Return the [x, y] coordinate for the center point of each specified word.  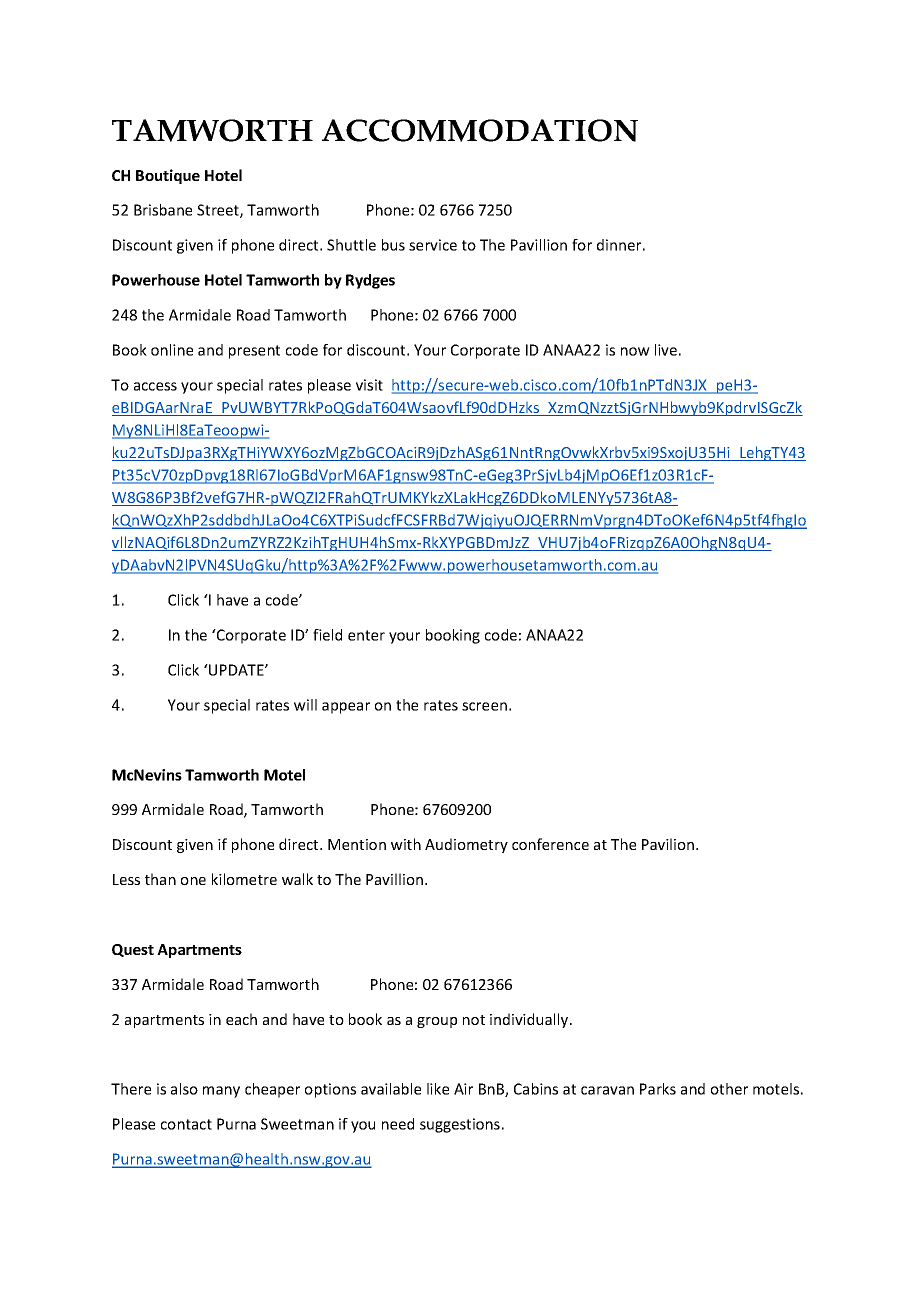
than [160, 879]
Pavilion [668, 844]
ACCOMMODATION [480, 130]
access [155, 386]
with [406, 844]
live [666, 350]
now [635, 351]
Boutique [168, 176]
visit [369, 385]
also [184, 1089]
